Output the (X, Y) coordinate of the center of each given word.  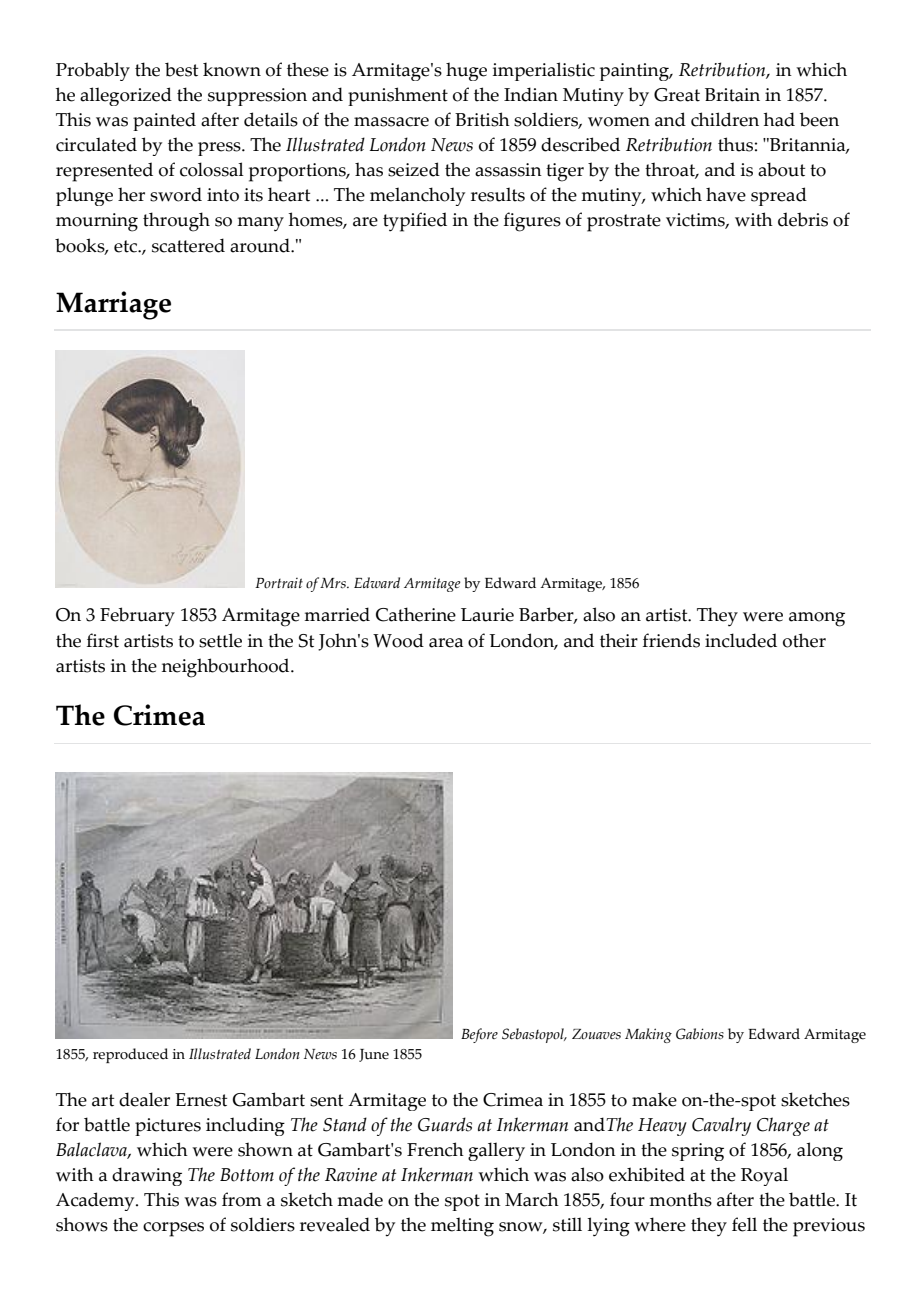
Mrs (334, 583)
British (482, 119)
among (817, 619)
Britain (732, 95)
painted (164, 121)
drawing (147, 1176)
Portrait (279, 583)
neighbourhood (227, 668)
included (741, 640)
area (446, 643)
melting (462, 1227)
